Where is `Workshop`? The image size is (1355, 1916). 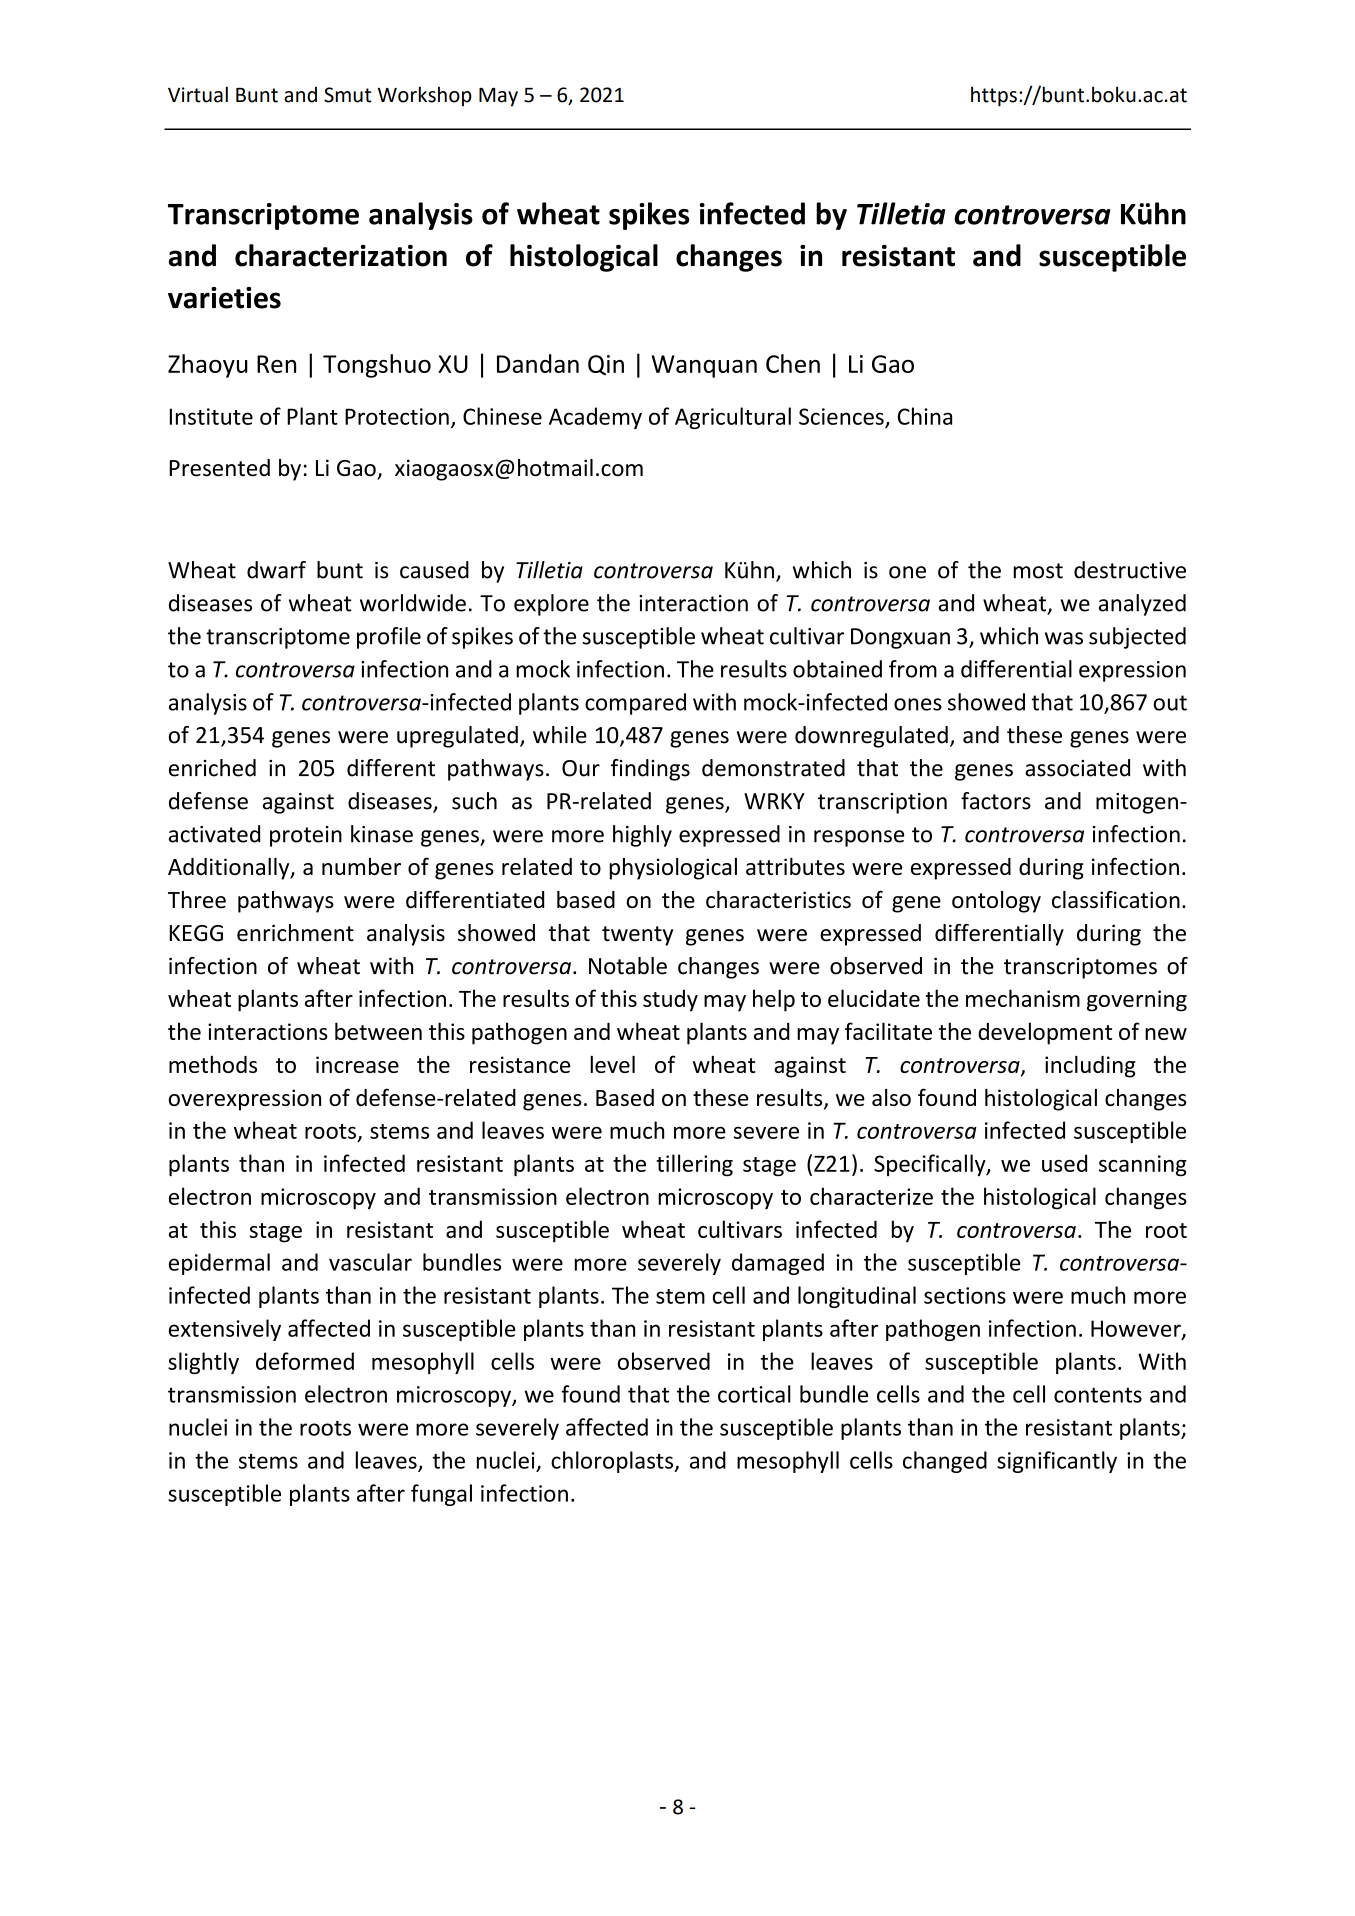 Workshop is located at coordinates (425, 96).
